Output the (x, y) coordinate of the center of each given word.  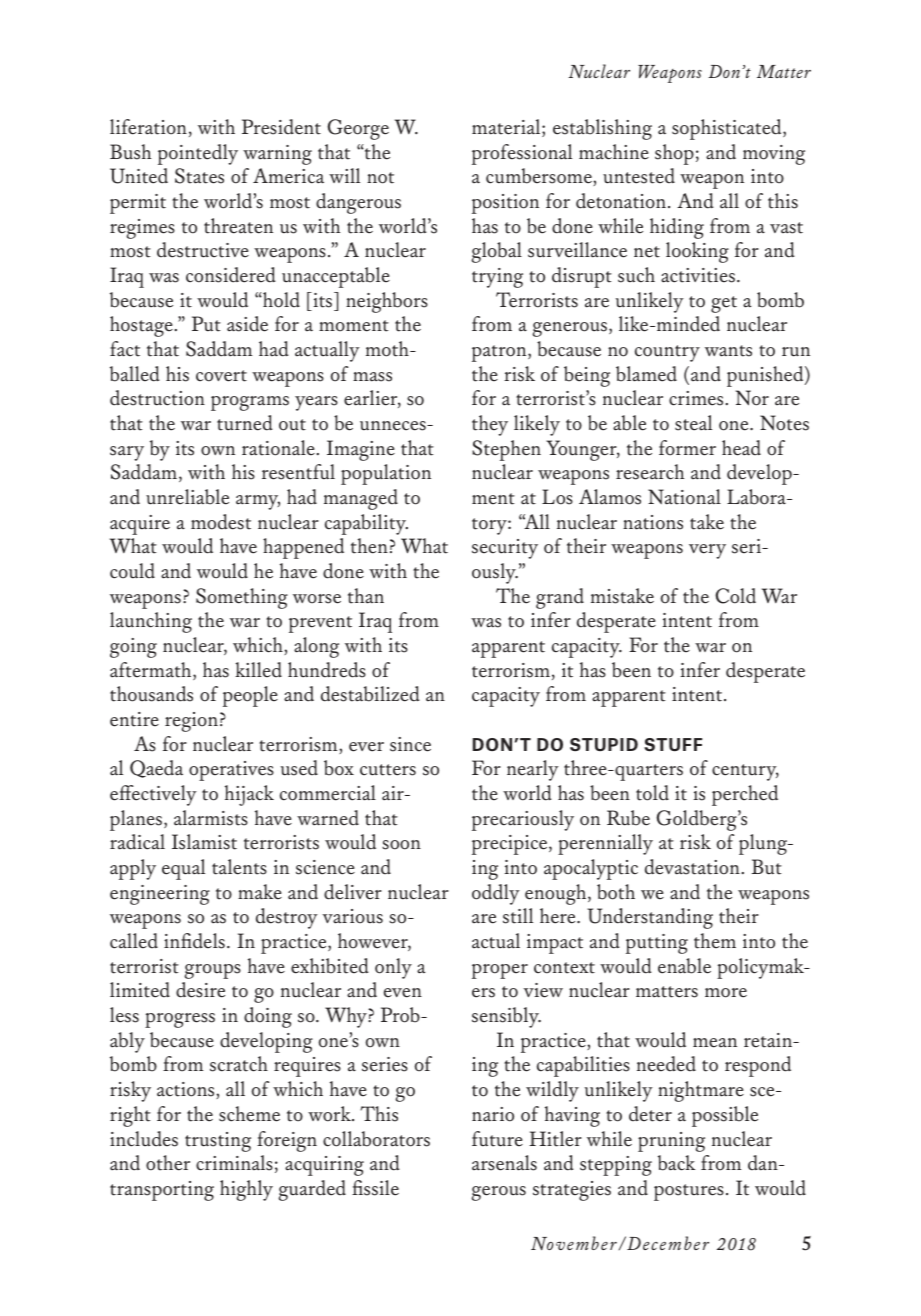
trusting (218, 1142)
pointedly (198, 154)
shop (674, 154)
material (507, 128)
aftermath (152, 671)
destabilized (370, 694)
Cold (735, 596)
